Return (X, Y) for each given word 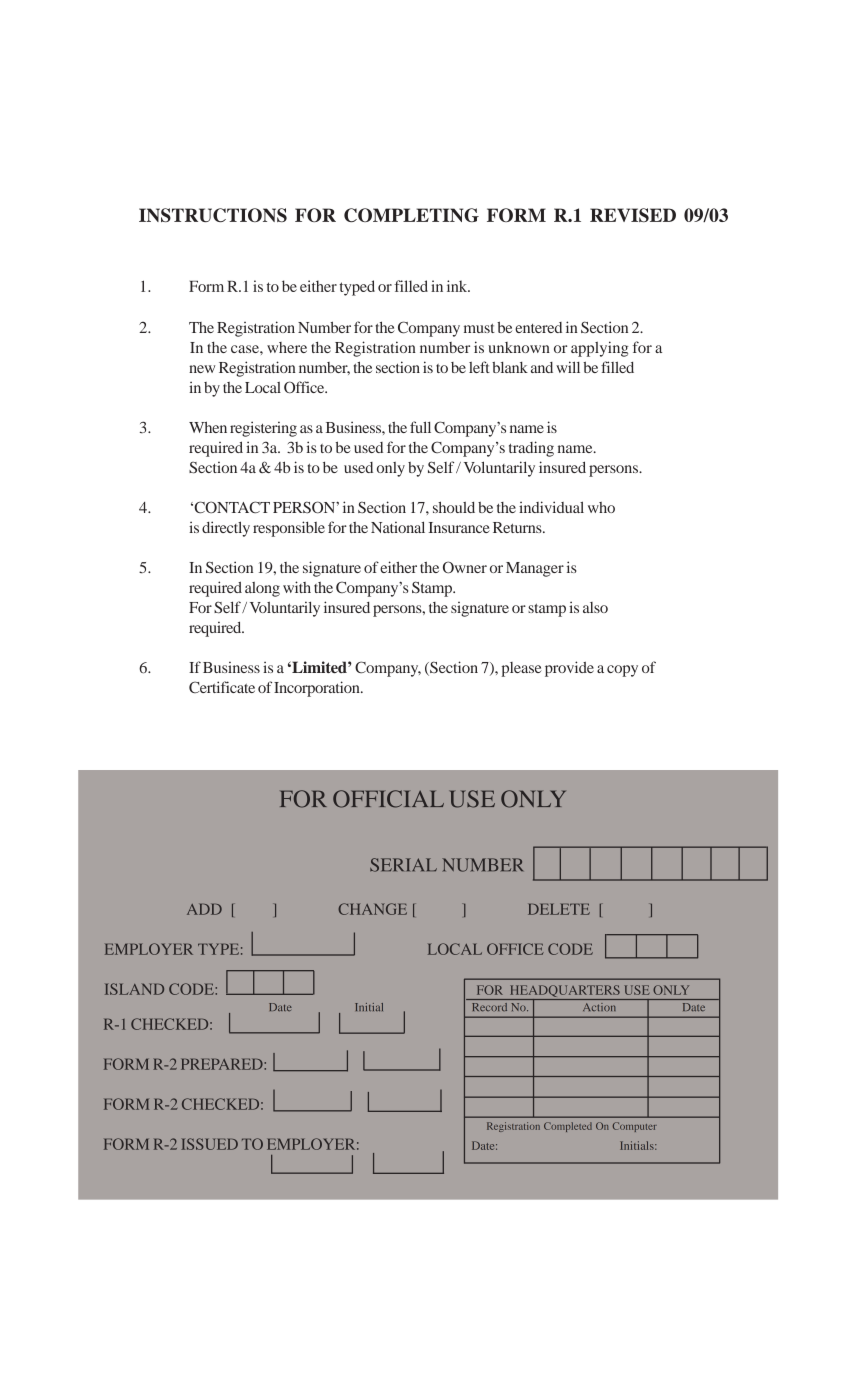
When (208, 427)
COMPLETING (411, 215)
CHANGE (372, 909)
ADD (204, 909)
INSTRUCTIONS (213, 215)
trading (531, 449)
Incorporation (318, 689)
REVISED (633, 215)
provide (569, 669)
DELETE (559, 909)
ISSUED (209, 1144)
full (420, 427)
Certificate (222, 687)
